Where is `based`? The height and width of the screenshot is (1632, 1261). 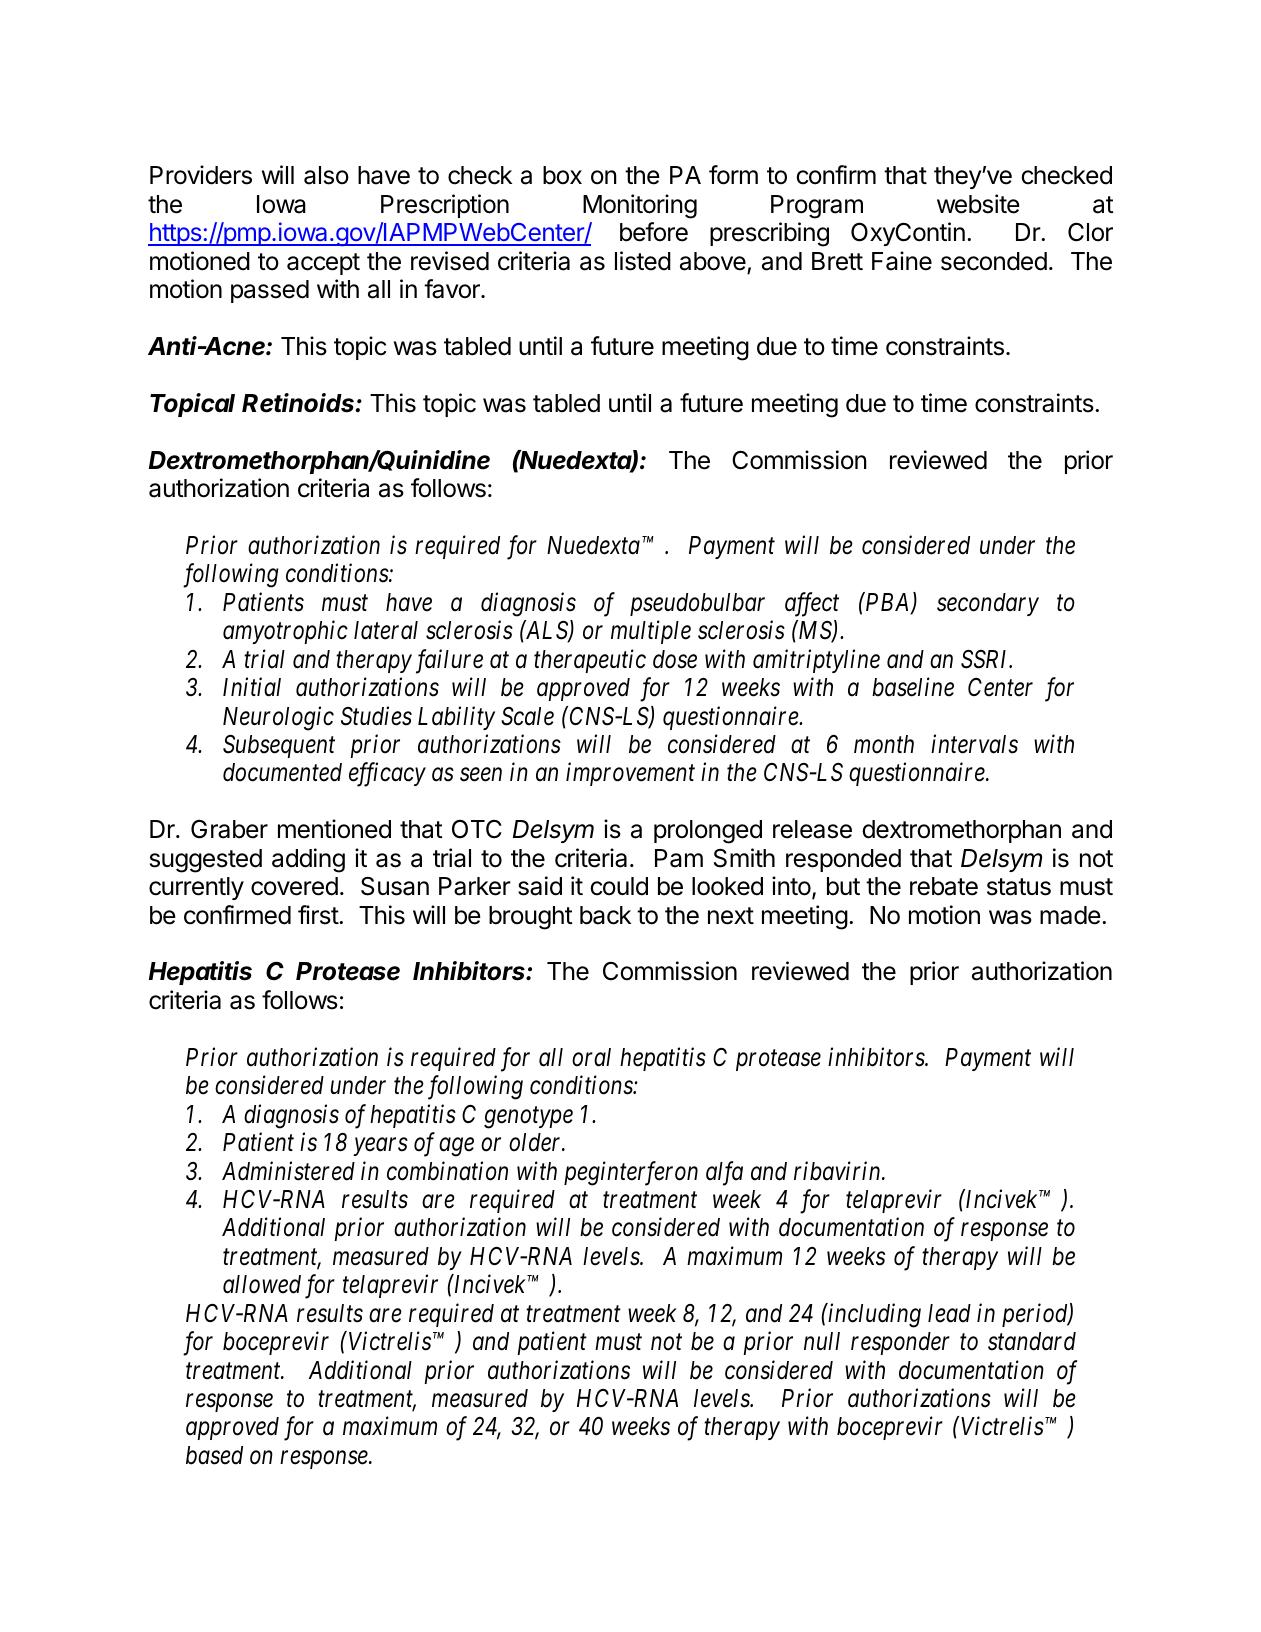
based is located at coordinates (214, 1455).
